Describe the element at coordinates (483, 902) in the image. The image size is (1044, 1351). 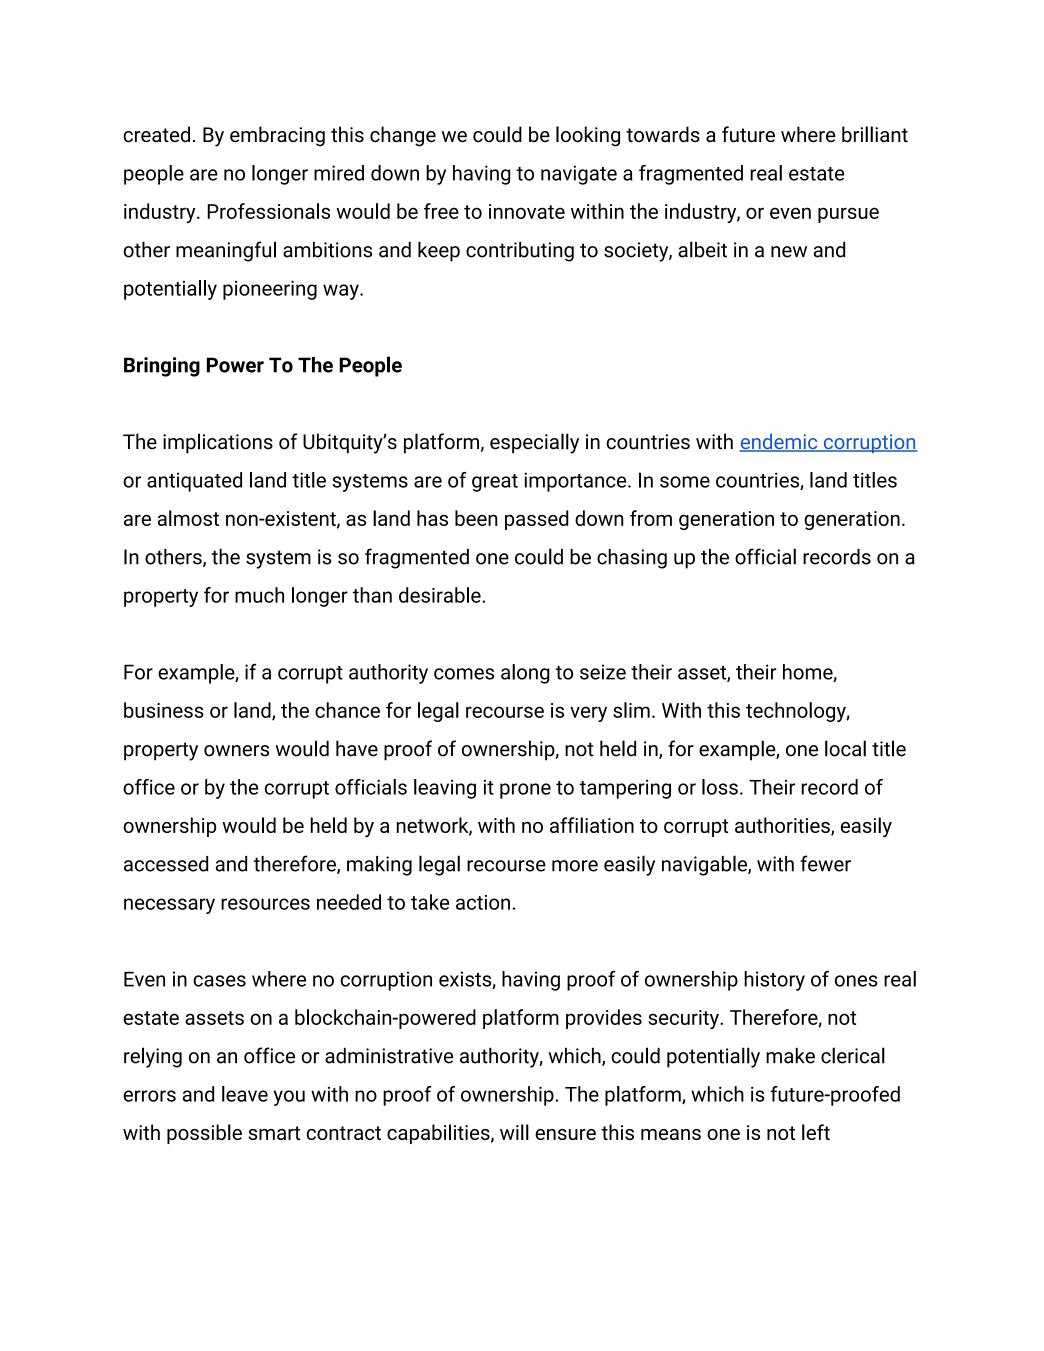
I see `action` at that location.
